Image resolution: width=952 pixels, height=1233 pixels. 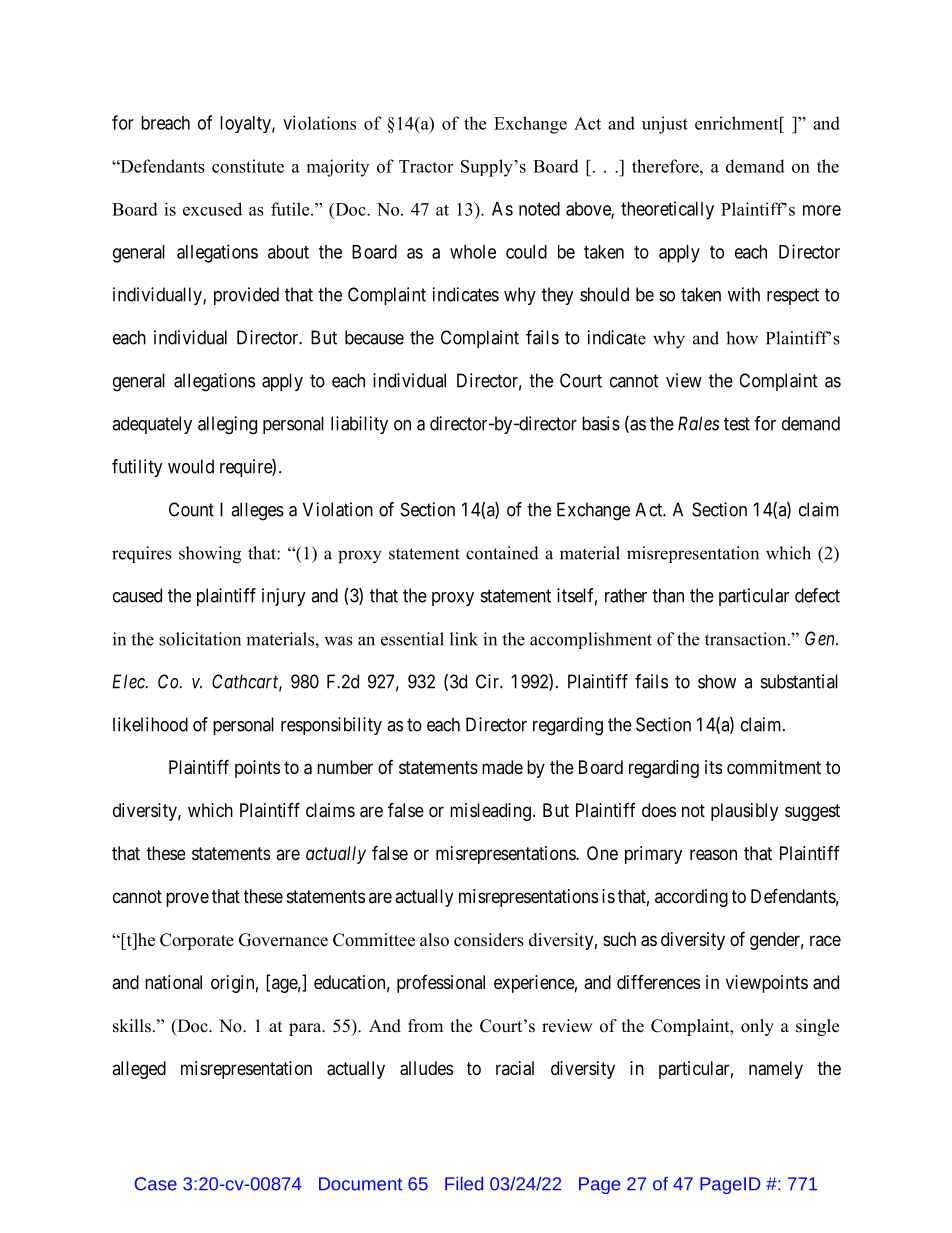 What do you see at coordinates (227, 425) in the screenshot?
I see `alleging` at bounding box center [227, 425].
